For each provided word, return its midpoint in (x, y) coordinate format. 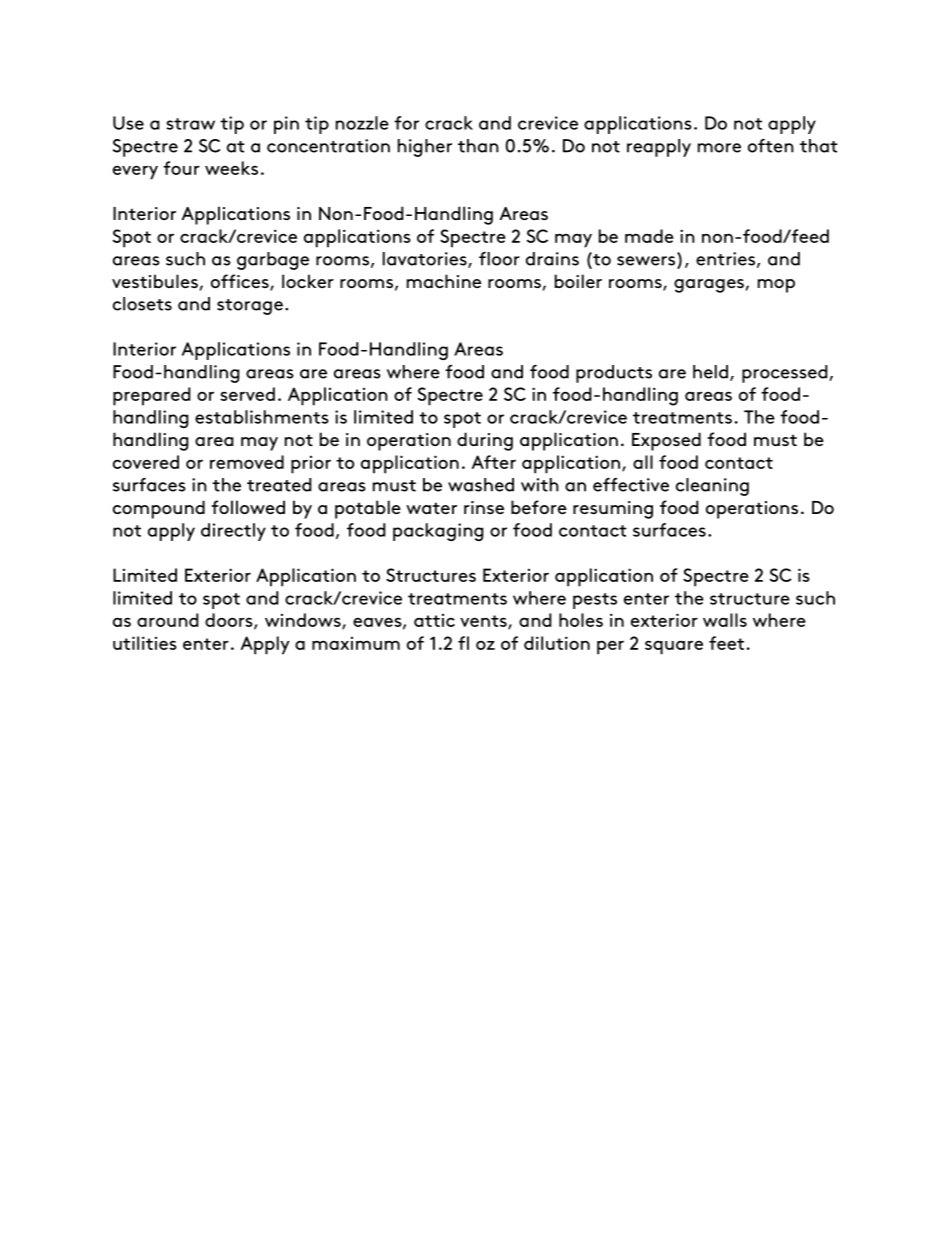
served (247, 394)
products (614, 374)
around (168, 620)
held (712, 373)
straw (190, 124)
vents (484, 622)
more (719, 148)
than (478, 146)
